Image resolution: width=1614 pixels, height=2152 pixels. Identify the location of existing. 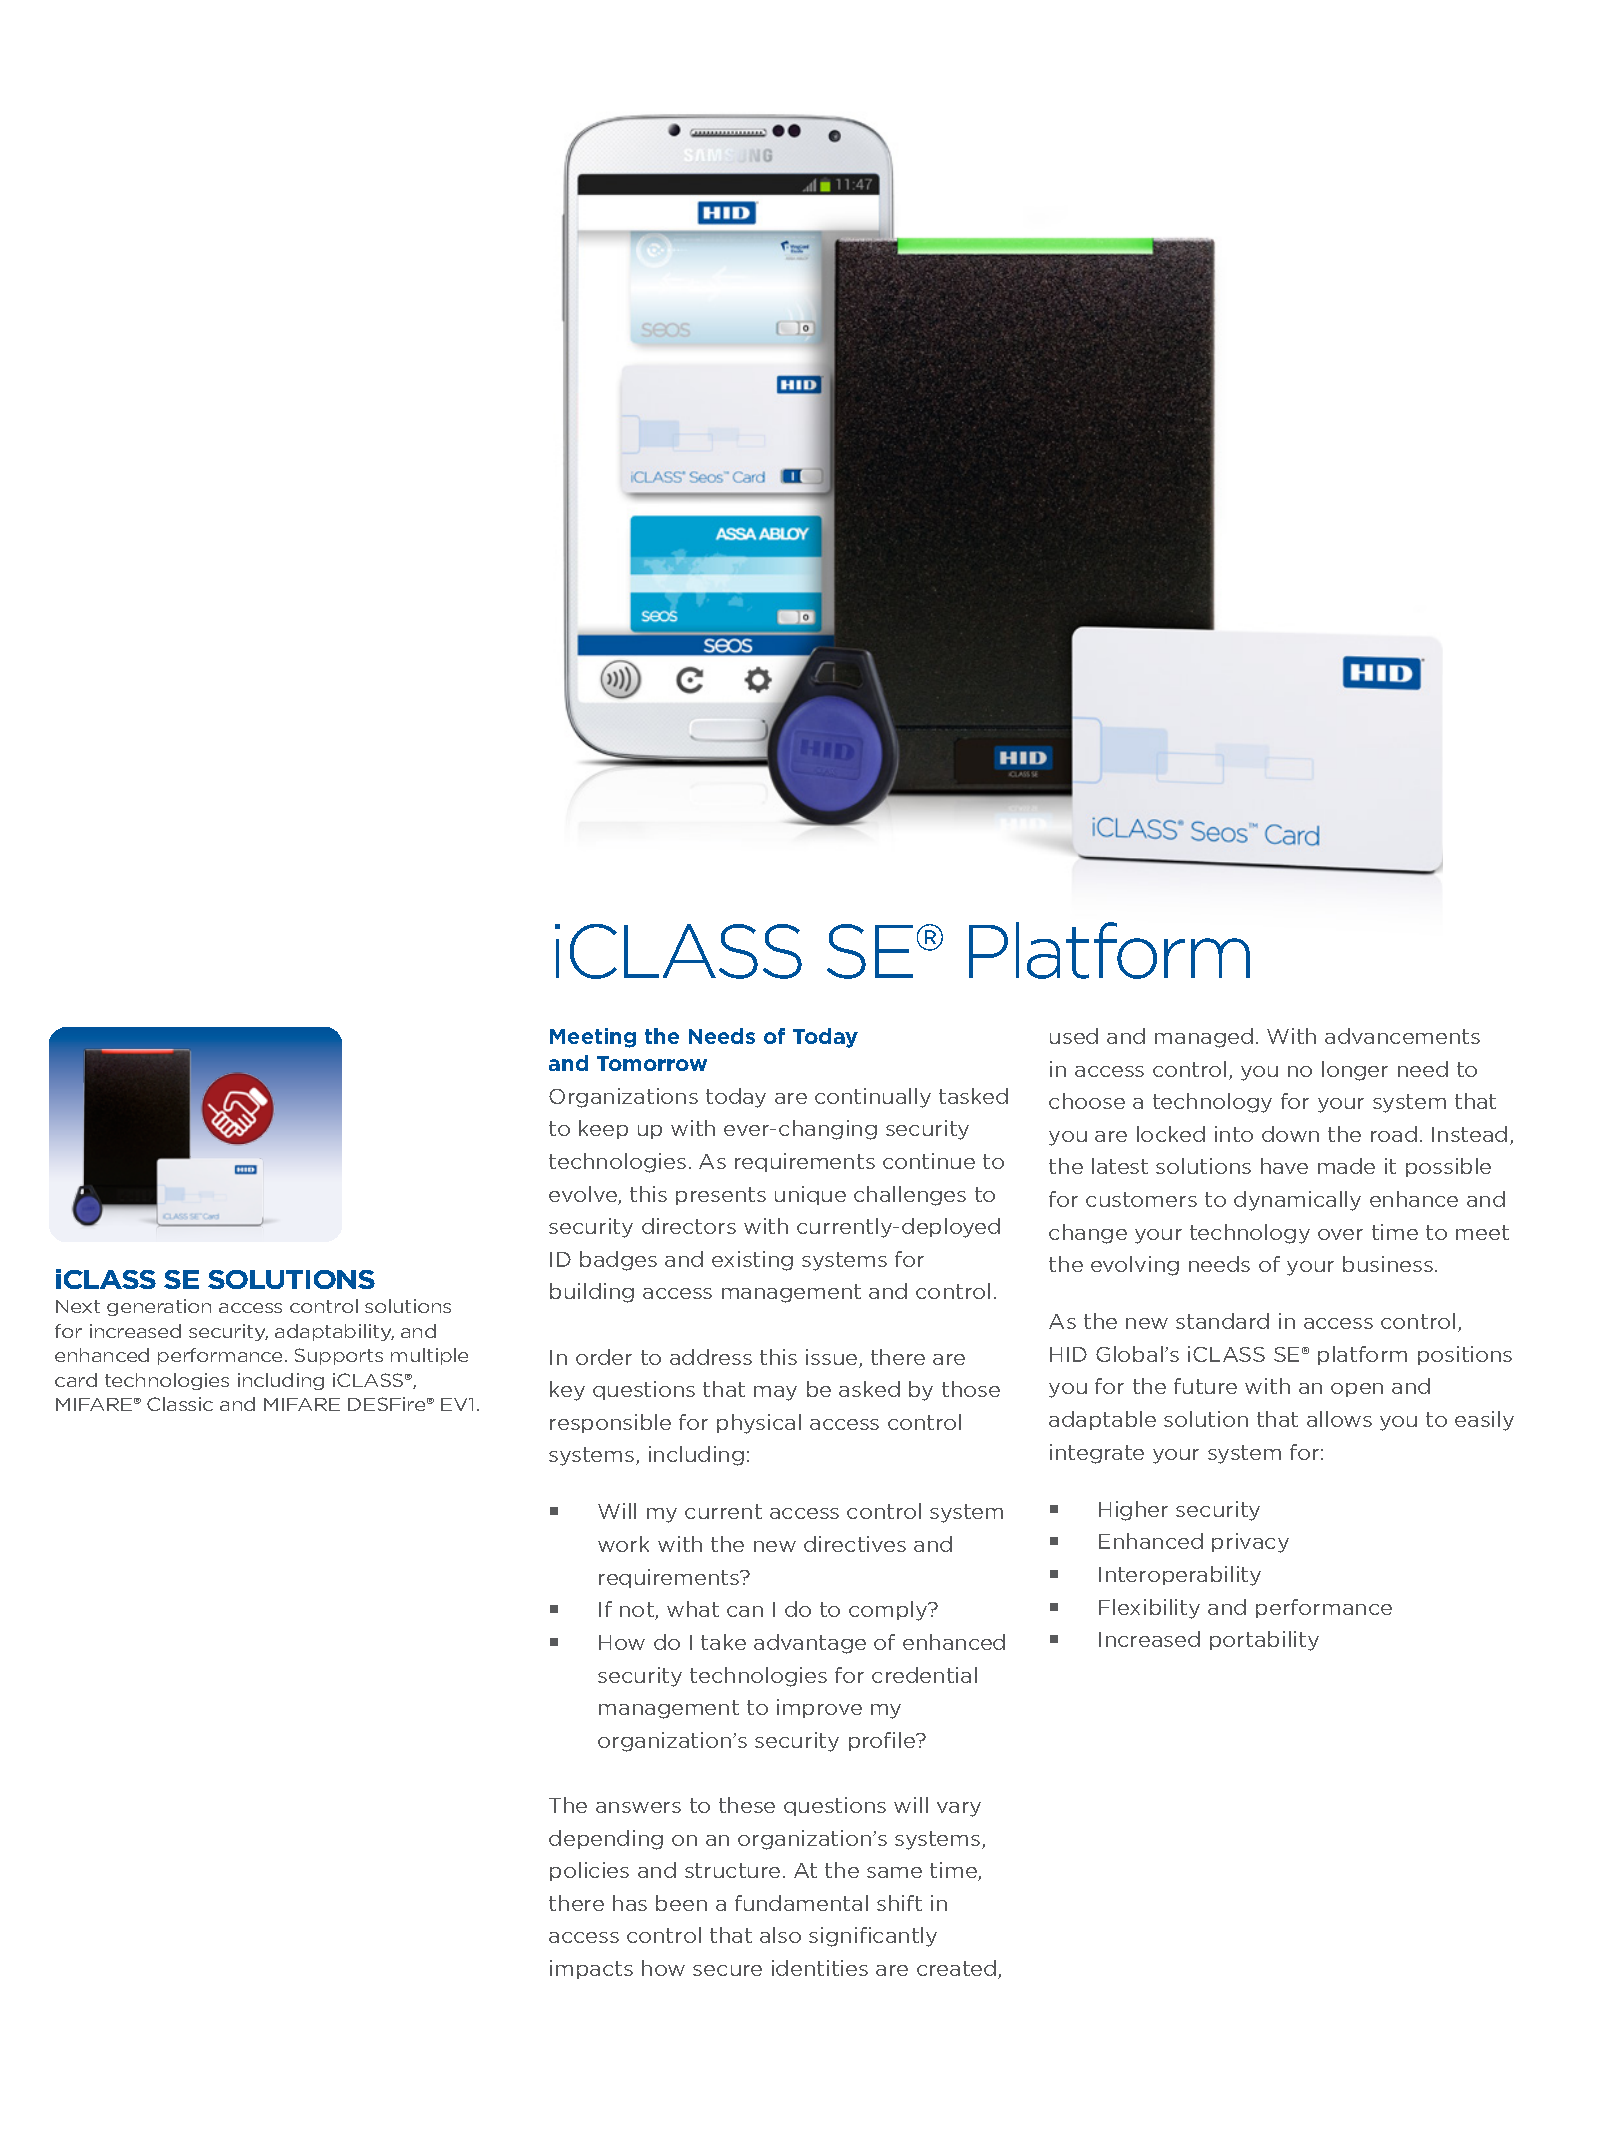
(752, 1261).
